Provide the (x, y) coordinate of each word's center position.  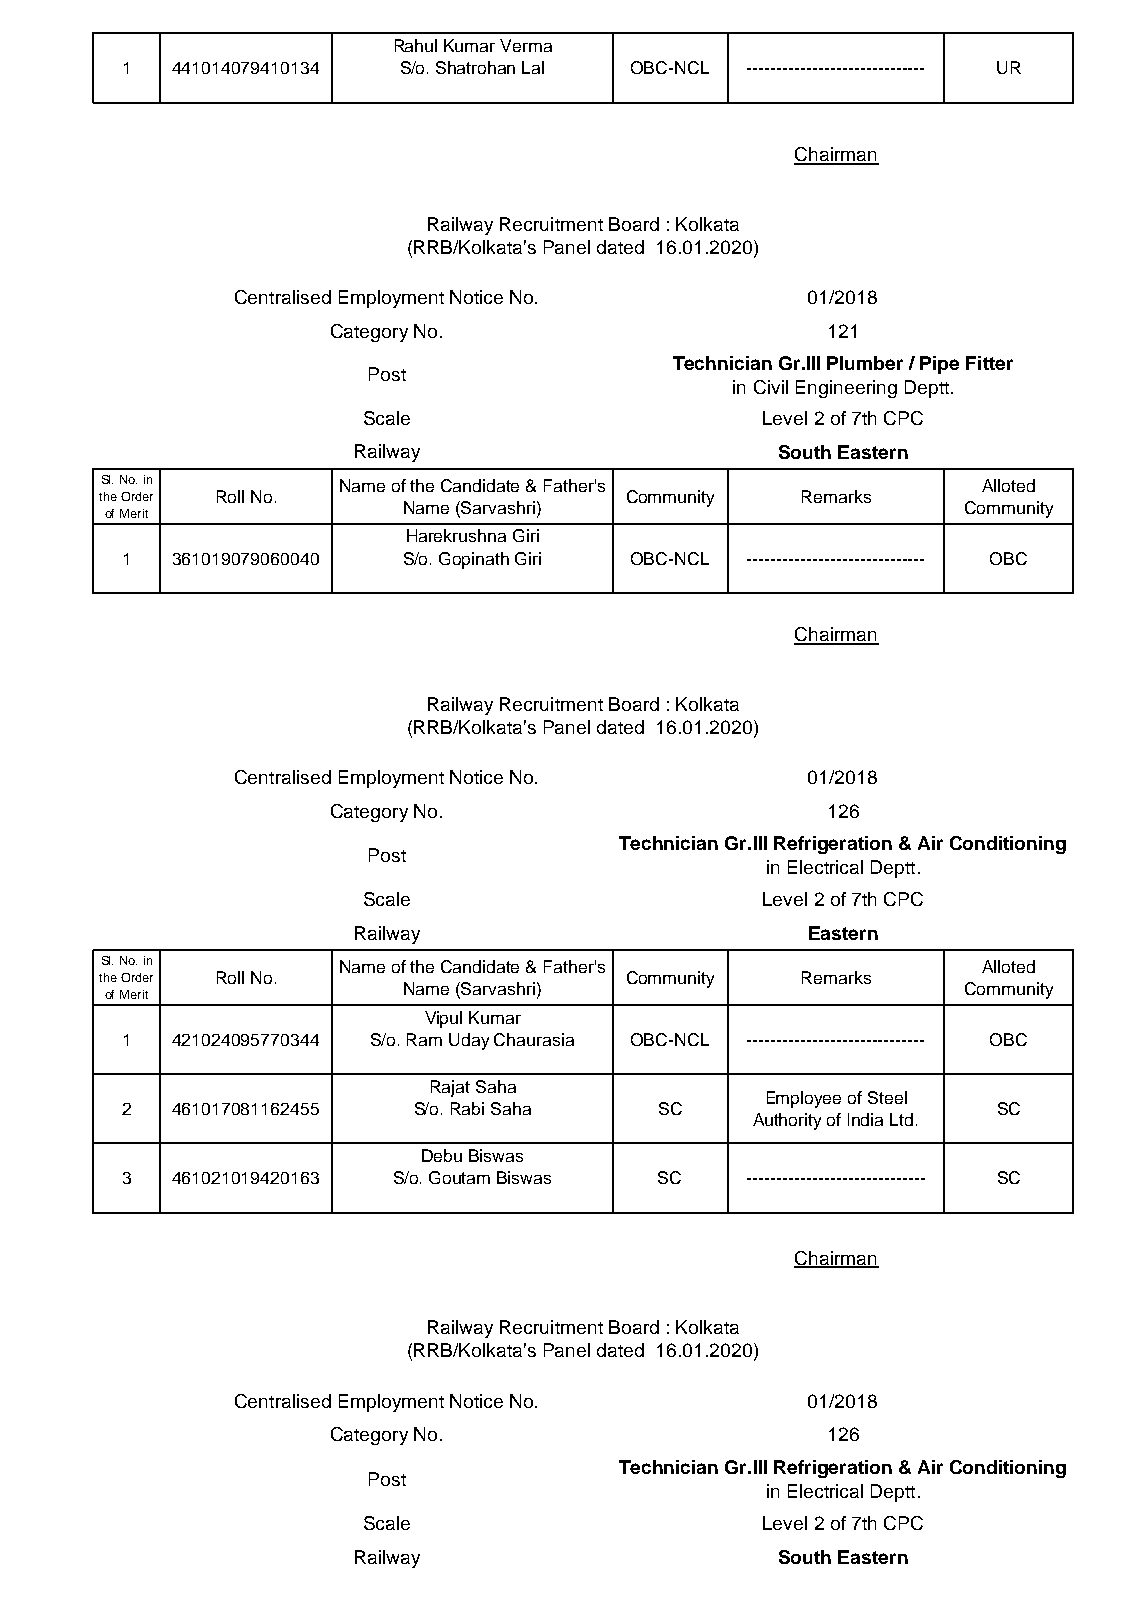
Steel (887, 1097)
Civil (771, 387)
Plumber (865, 363)
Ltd (901, 1119)
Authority (787, 1121)
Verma (526, 45)
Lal (533, 67)
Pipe (939, 365)
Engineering (846, 389)
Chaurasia (534, 1039)
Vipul (443, 1019)
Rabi (467, 1108)
